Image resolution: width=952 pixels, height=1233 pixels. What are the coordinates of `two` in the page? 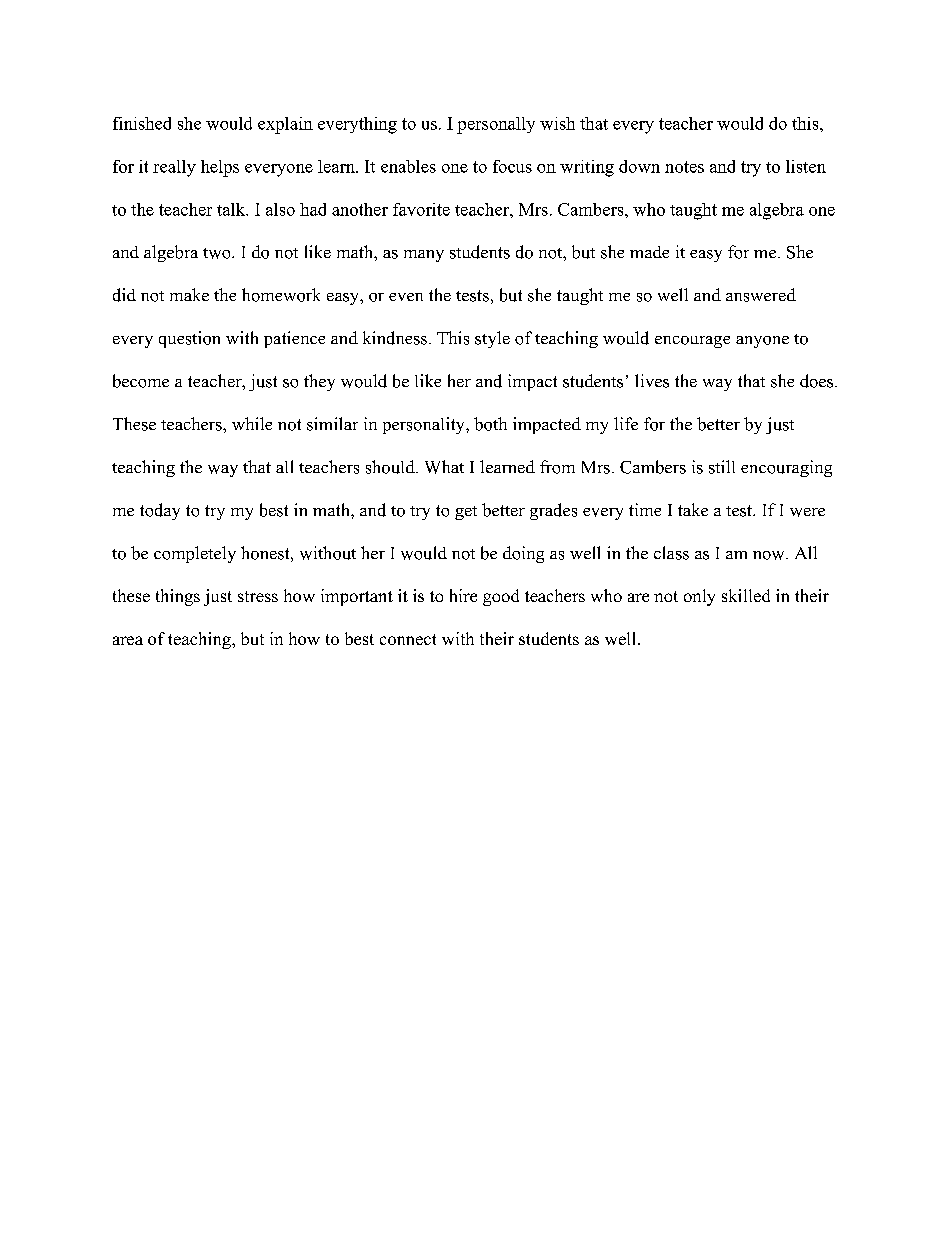 It's located at (218, 253).
